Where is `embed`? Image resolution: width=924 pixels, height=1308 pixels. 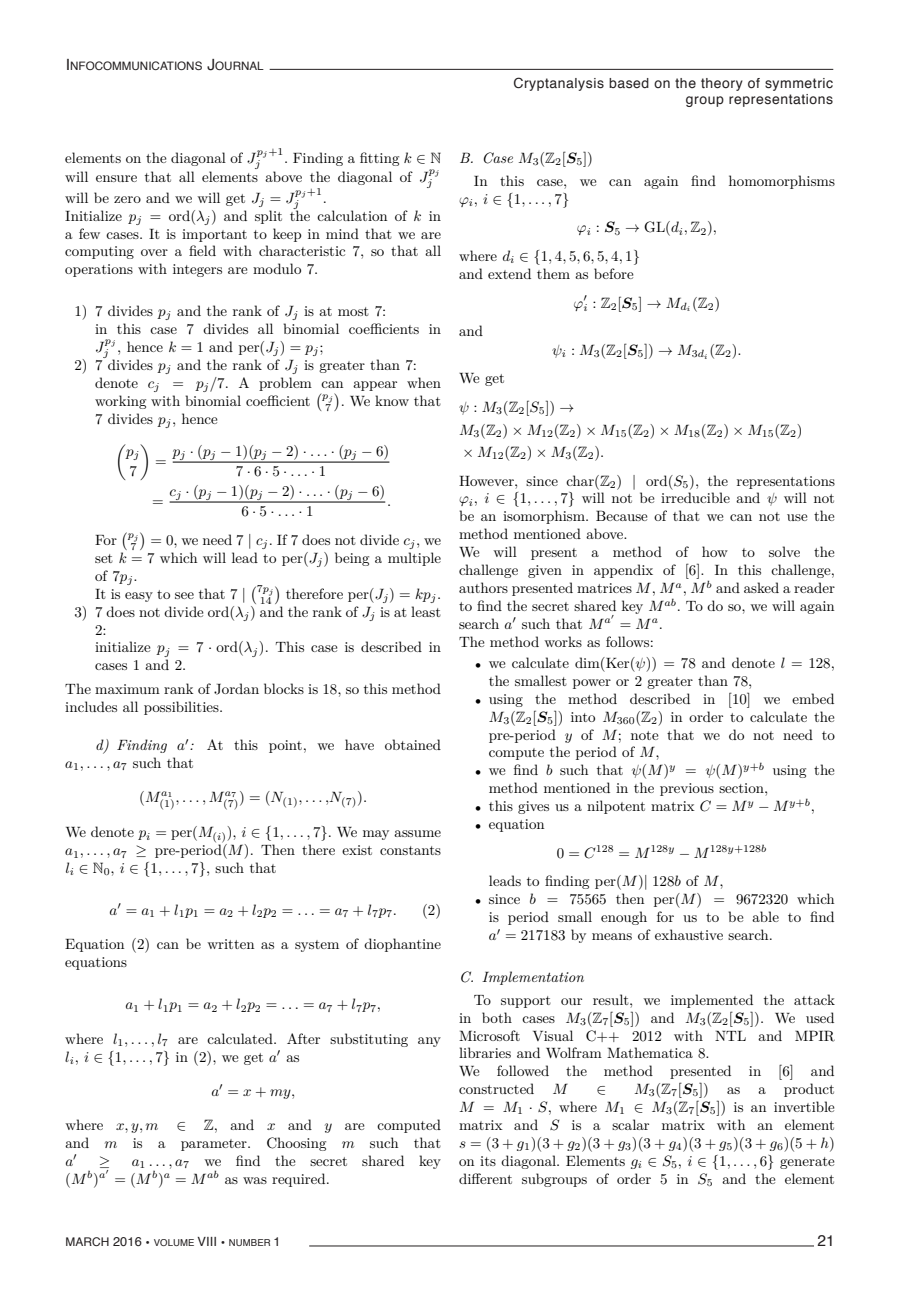
embed is located at coordinates (813, 698).
